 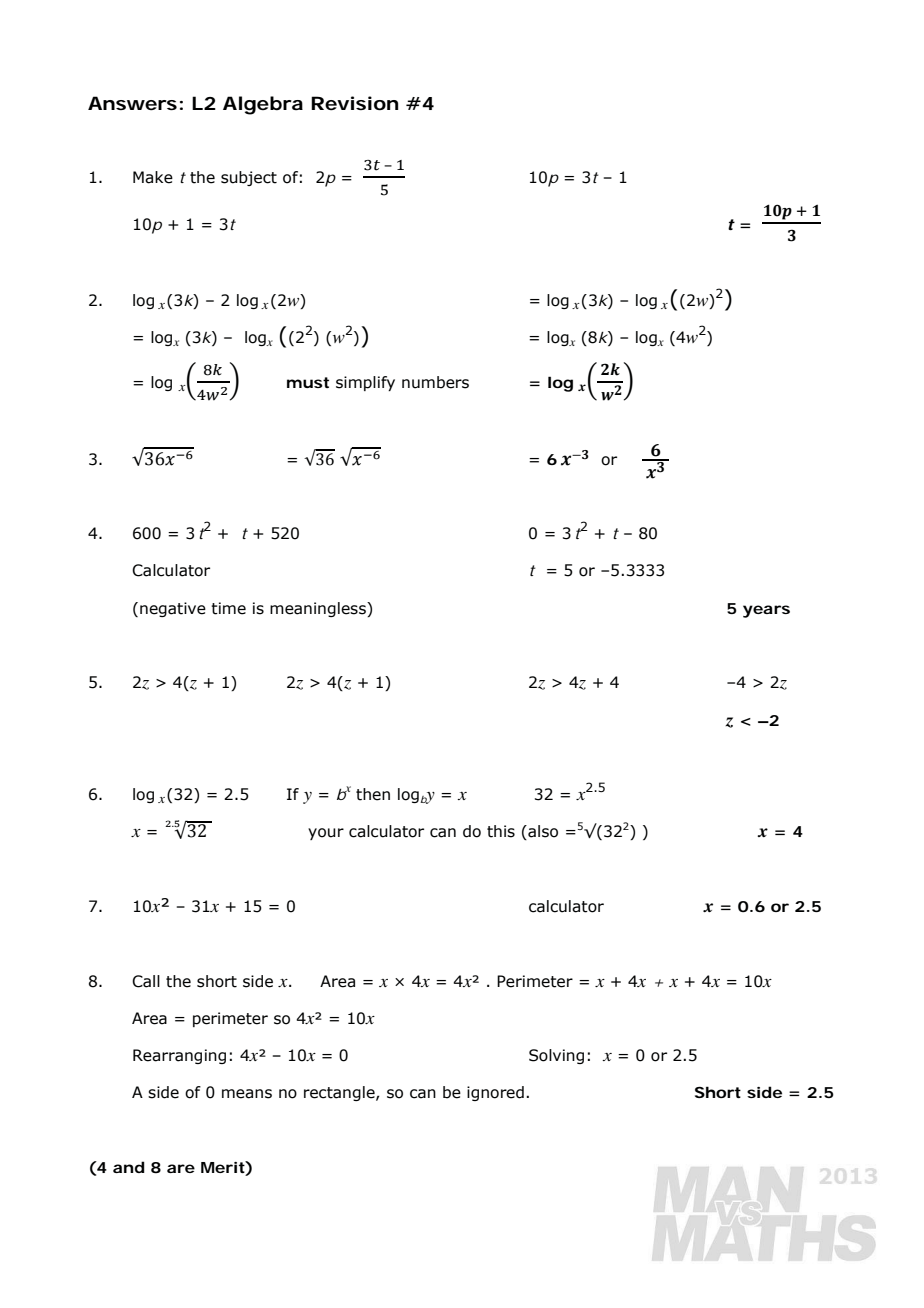 What do you see at coordinates (179, 1056) in the screenshot?
I see `Rearranging` at bounding box center [179, 1056].
